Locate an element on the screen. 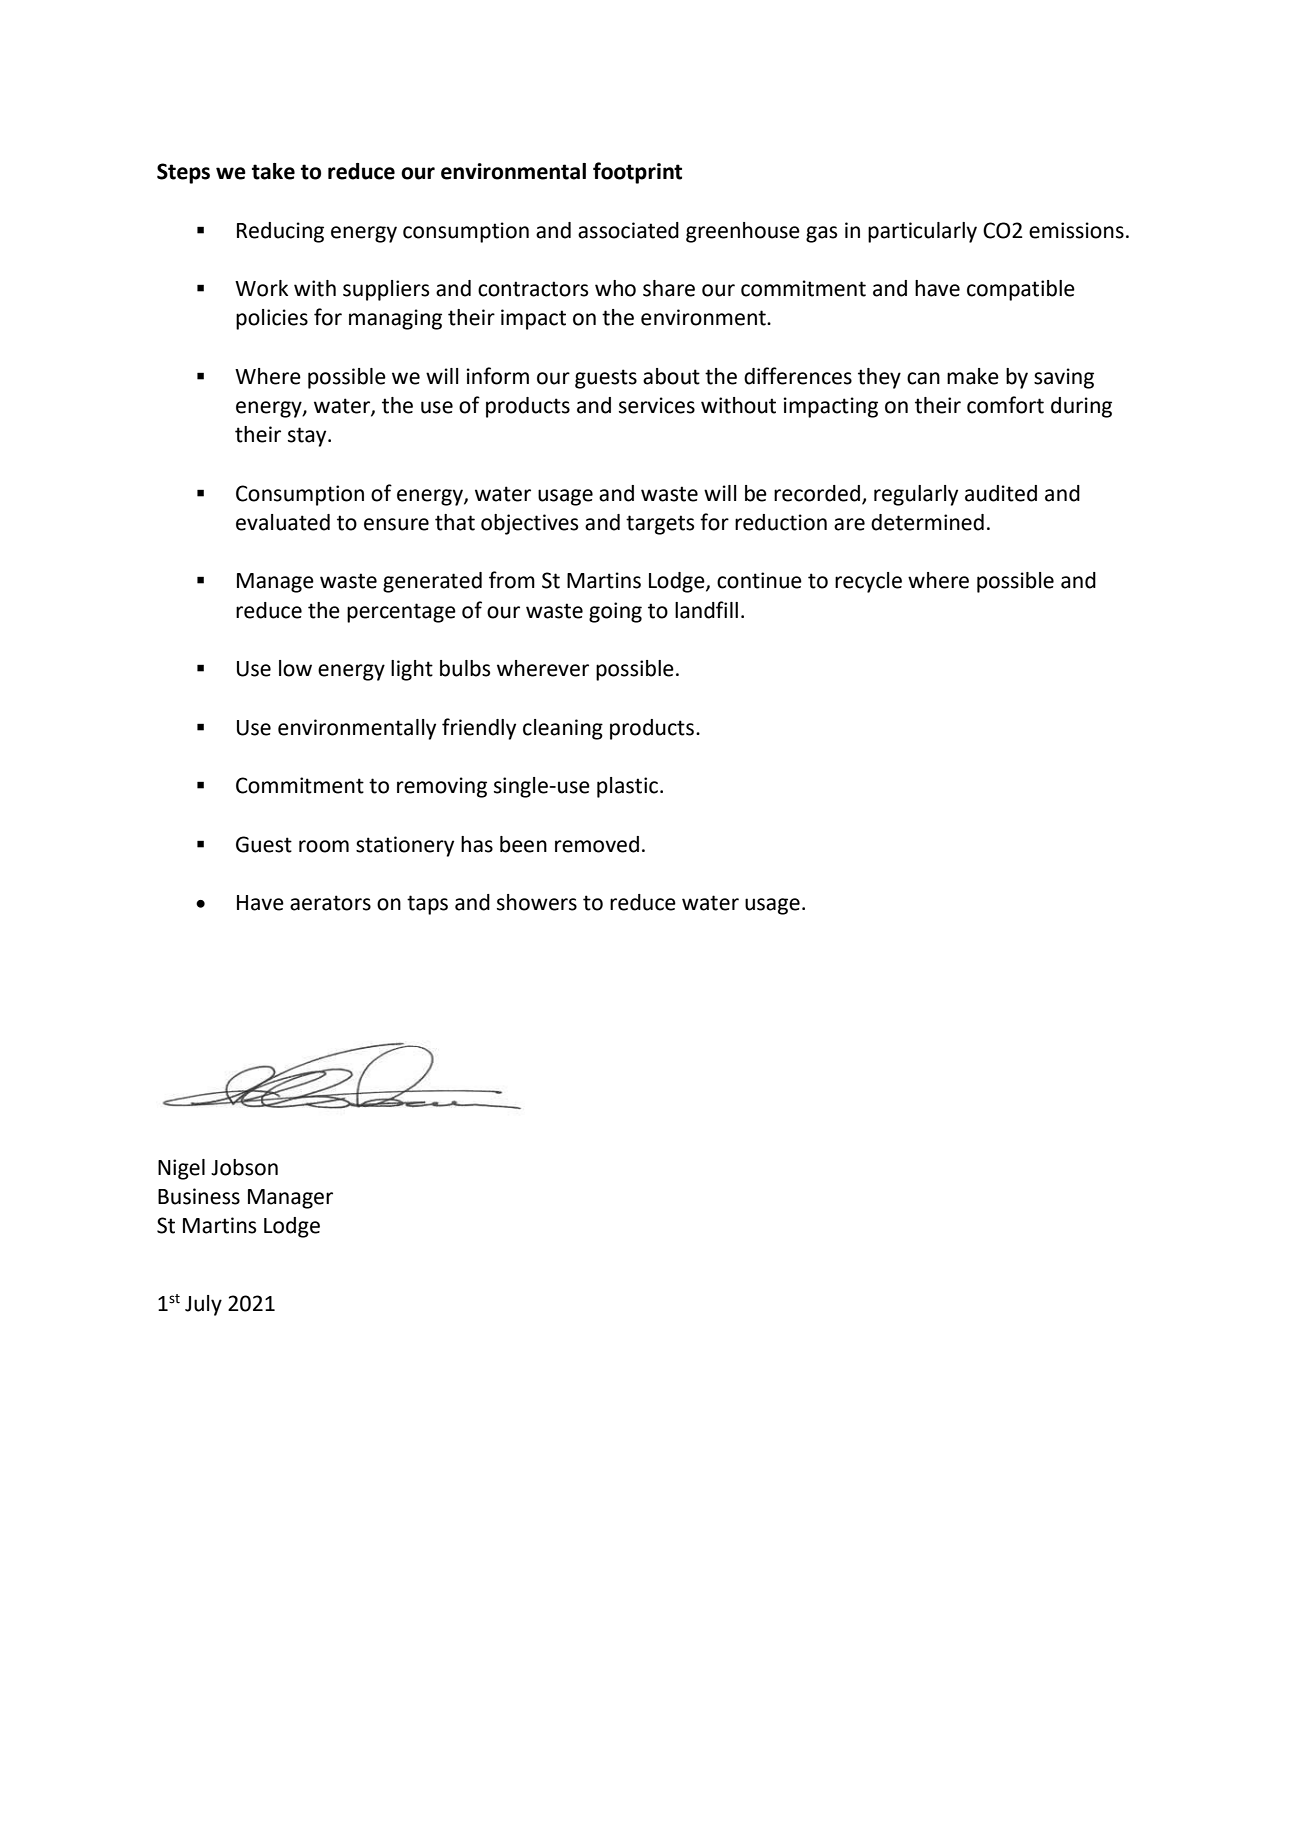 This screenshot has width=1296, height=1832. Business is located at coordinates (199, 1196).
